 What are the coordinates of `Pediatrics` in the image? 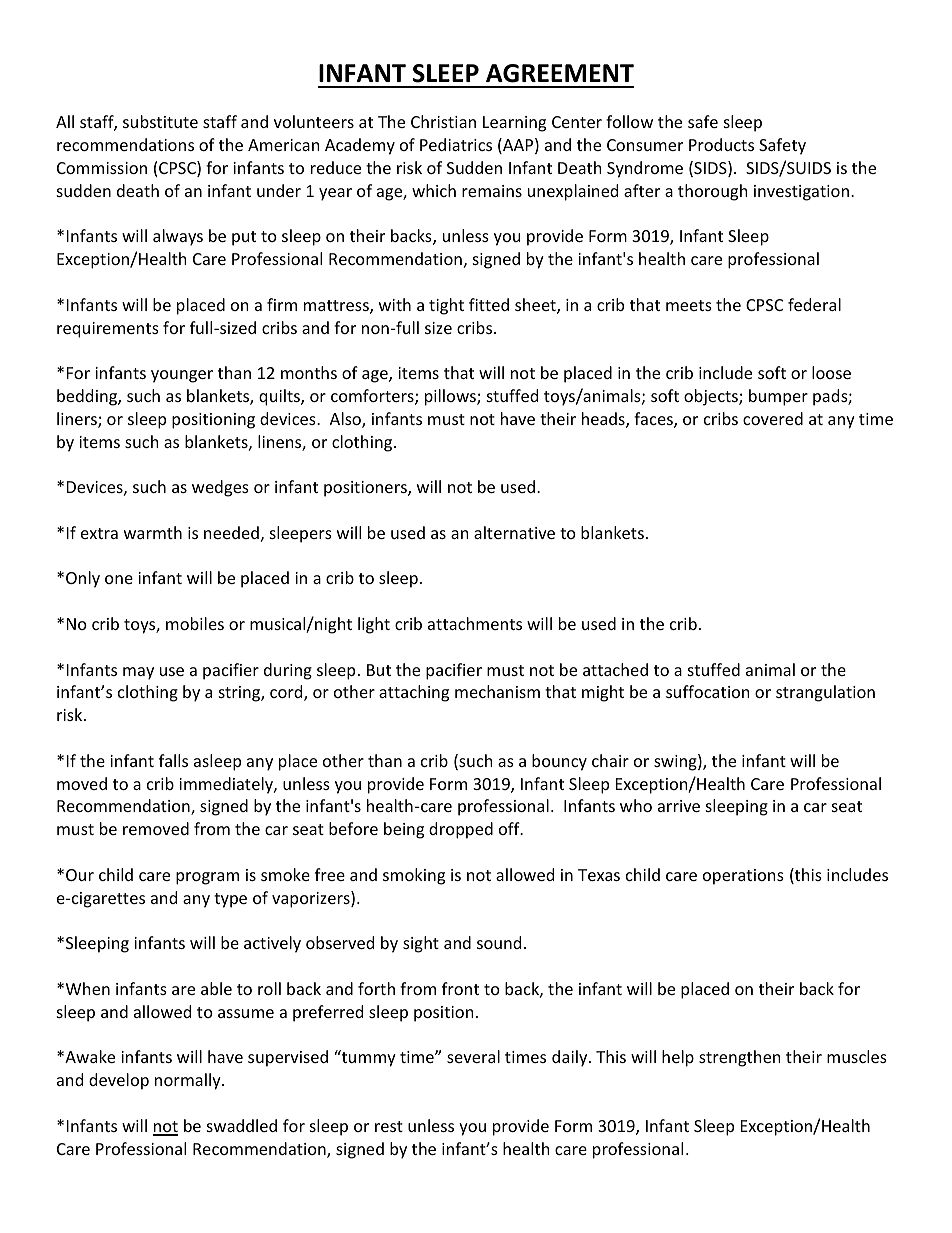 It's located at (456, 144).
